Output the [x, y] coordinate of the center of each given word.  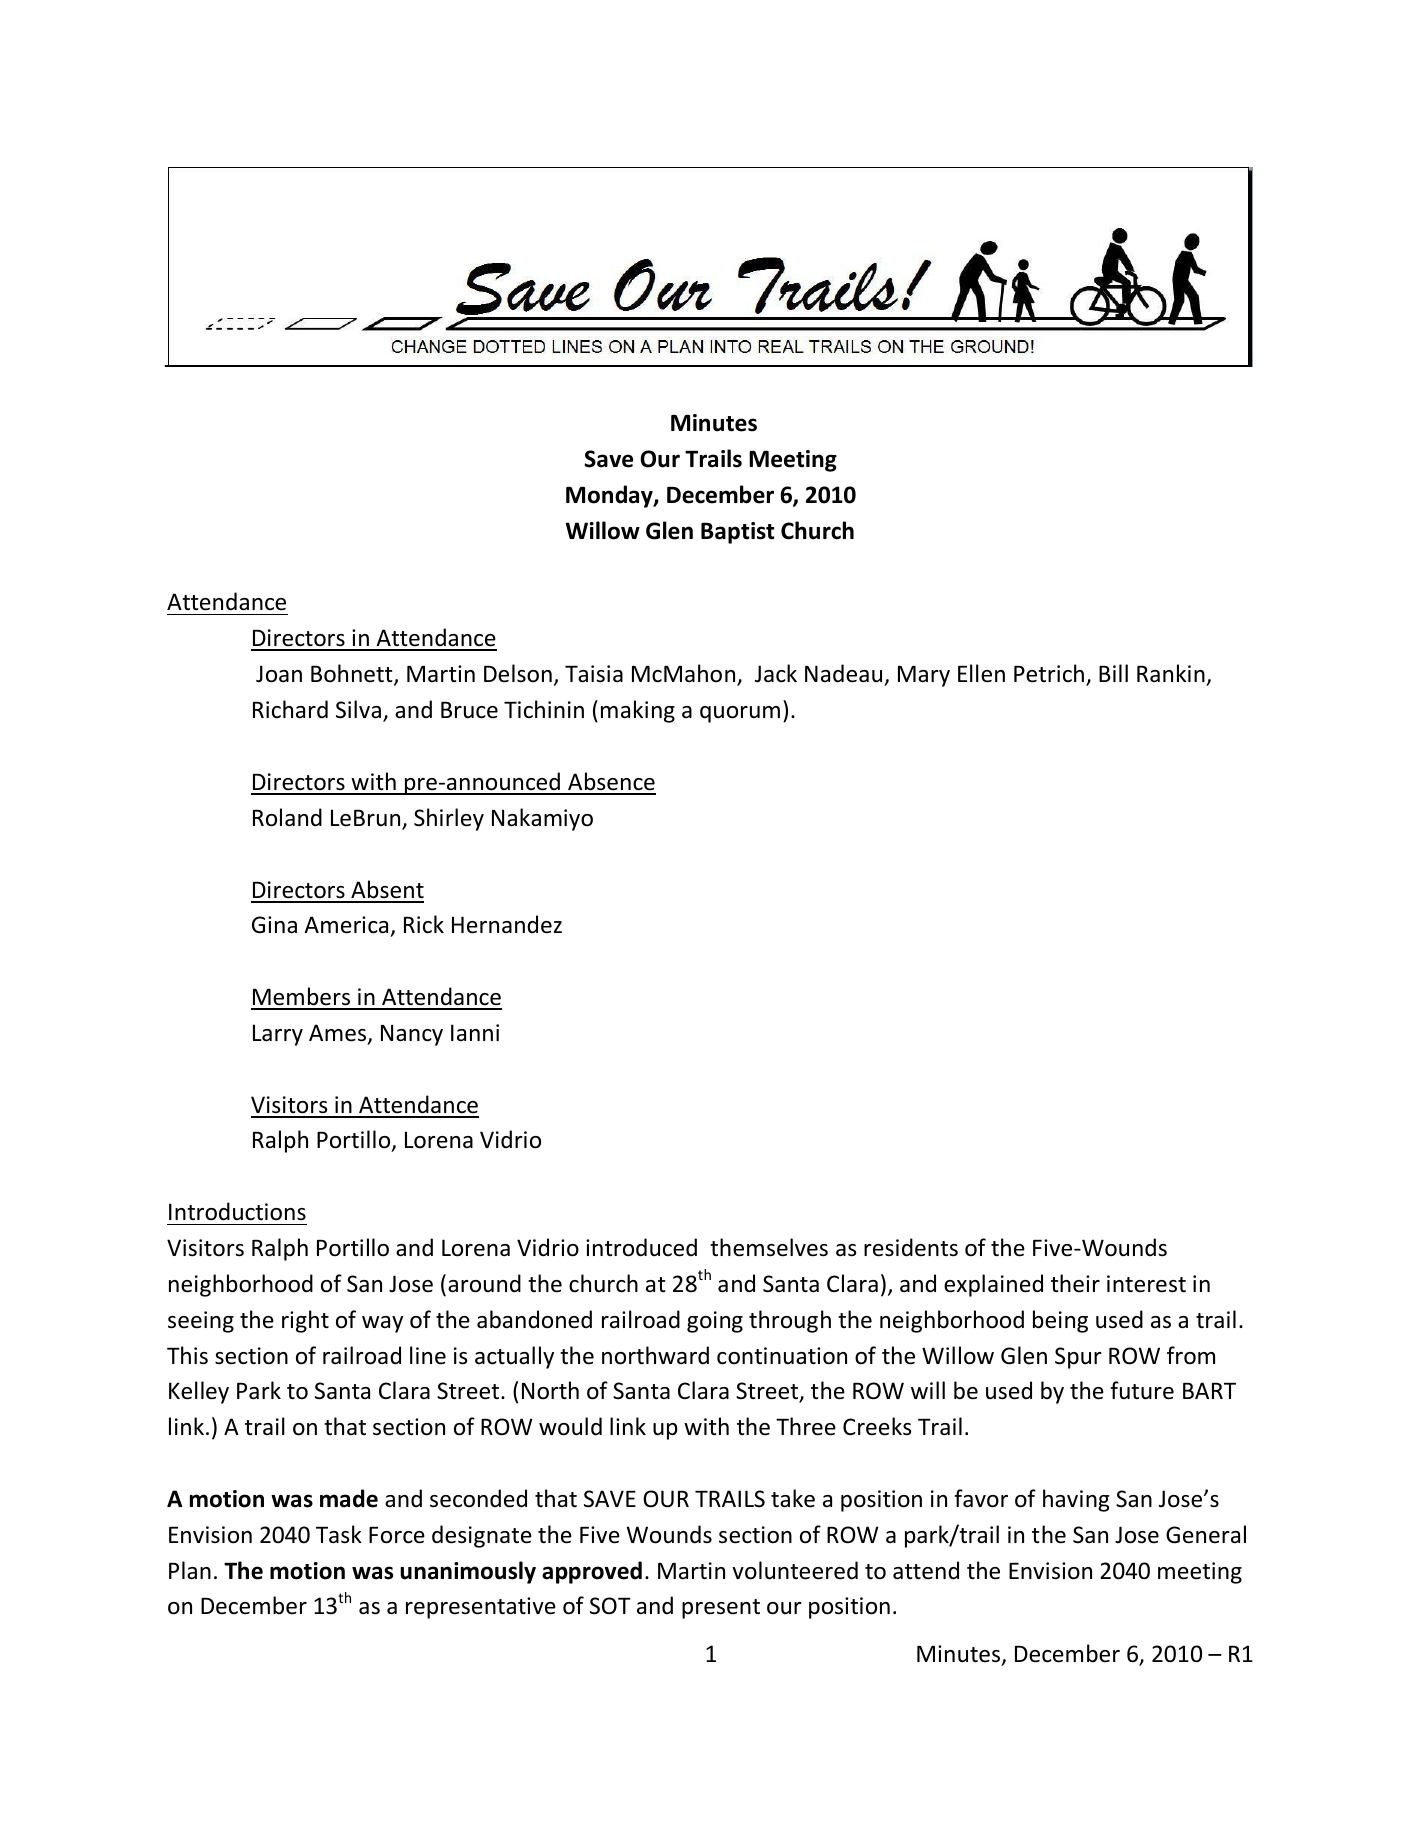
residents [911, 1247]
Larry [278, 1035]
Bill [1113, 673]
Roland [287, 817]
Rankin [1172, 675]
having [1076, 1500]
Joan [279, 674]
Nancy [412, 1035]
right [305, 1321]
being [1060, 1321]
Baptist [737, 533]
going [715, 1322]
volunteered [795, 1570]
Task [339, 1534]
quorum [740, 714]
